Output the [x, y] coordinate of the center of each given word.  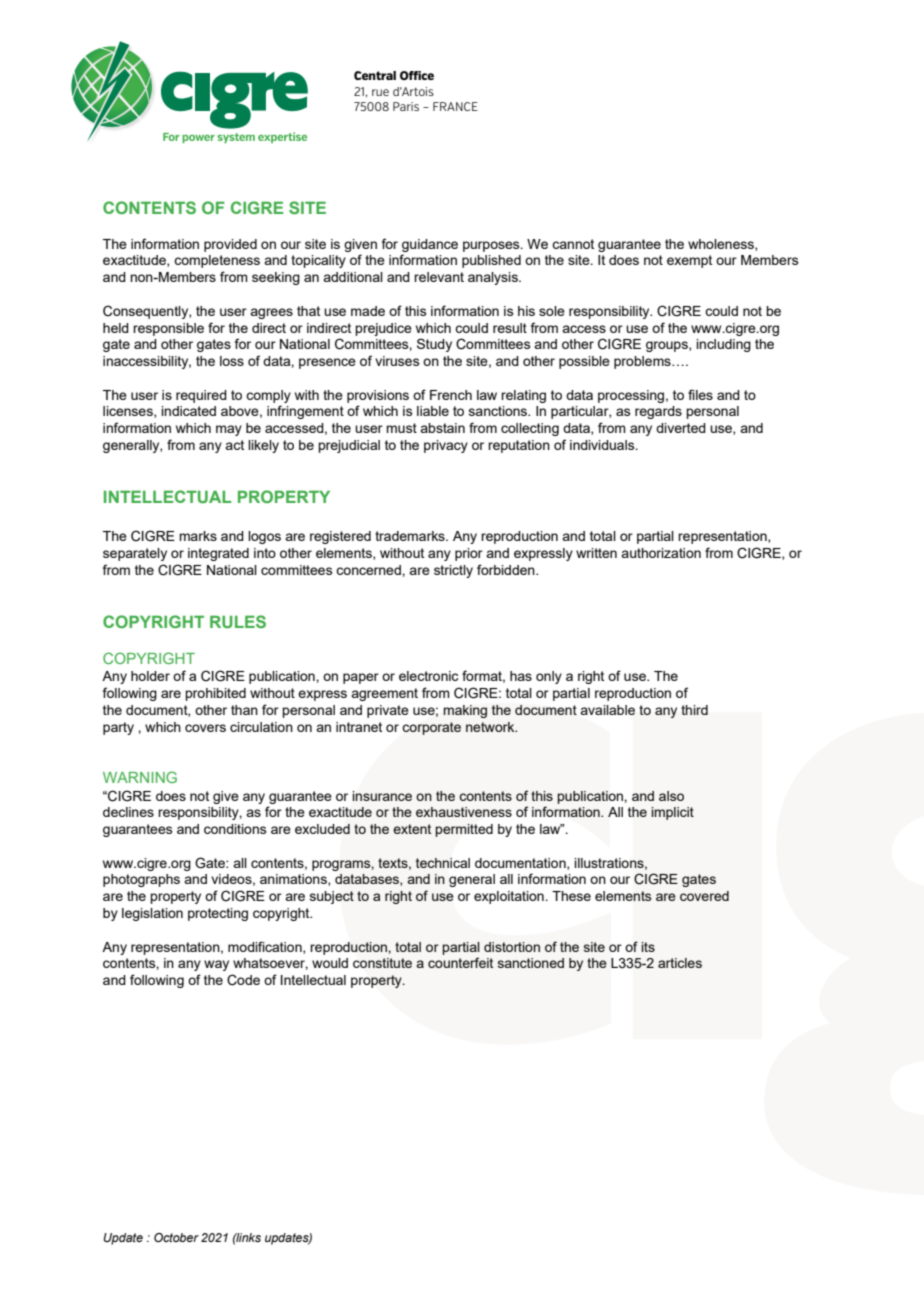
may [229, 430]
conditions [235, 829]
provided [230, 245]
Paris [406, 106]
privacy [446, 446]
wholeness [722, 245]
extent [412, 829]
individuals [603, 445]
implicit [672, 813]
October [176, 1237]
